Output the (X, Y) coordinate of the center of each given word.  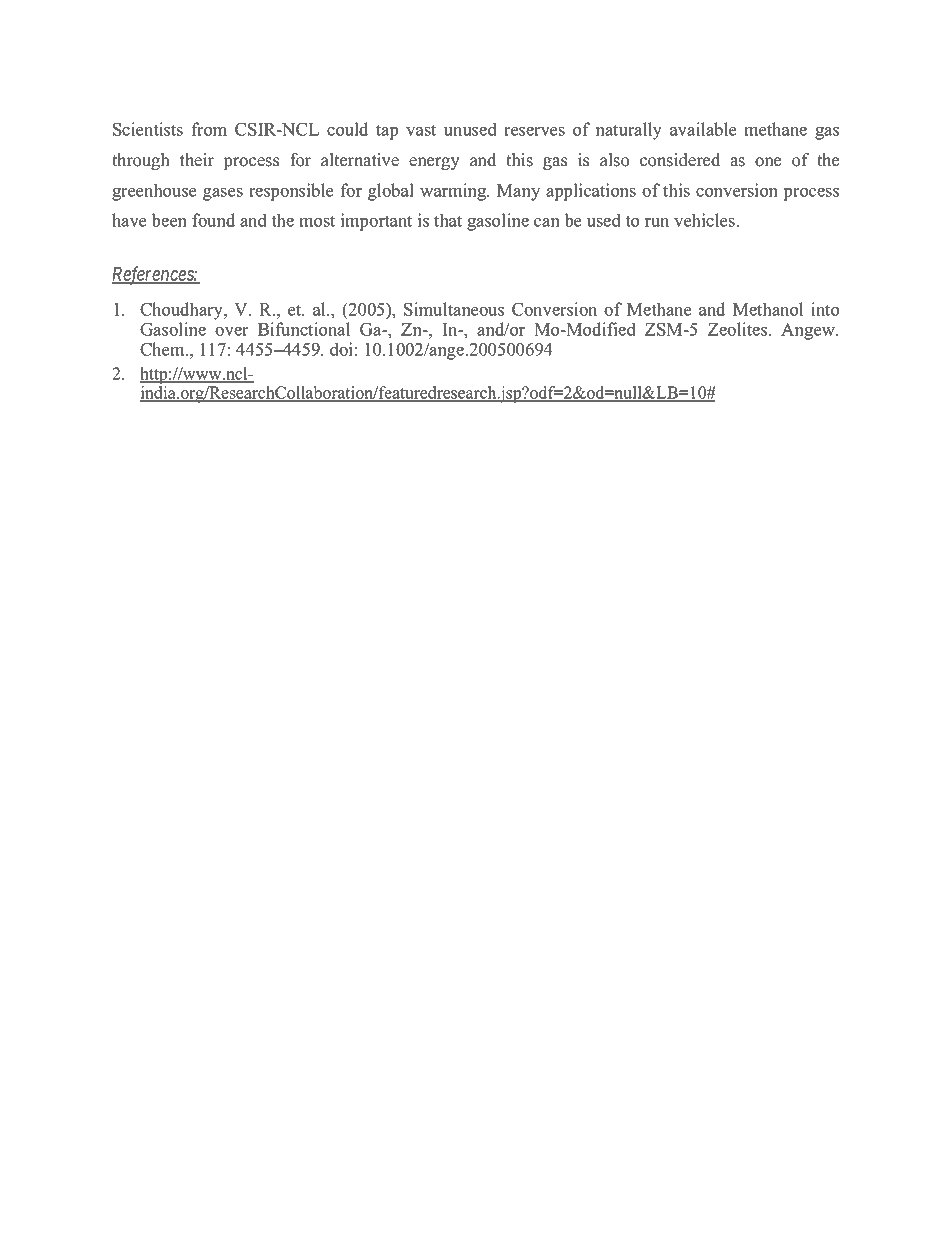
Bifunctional (304, 329)
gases (223, 194)
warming (454, 192)
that (448, 220)
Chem (163, 349)
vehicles (704, 220)
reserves (534, 131)
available (703, 129)
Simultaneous (454, 309)
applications (591, 192)
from (209, 129)
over (232, 331)
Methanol (768, 309)
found (213, 220)
